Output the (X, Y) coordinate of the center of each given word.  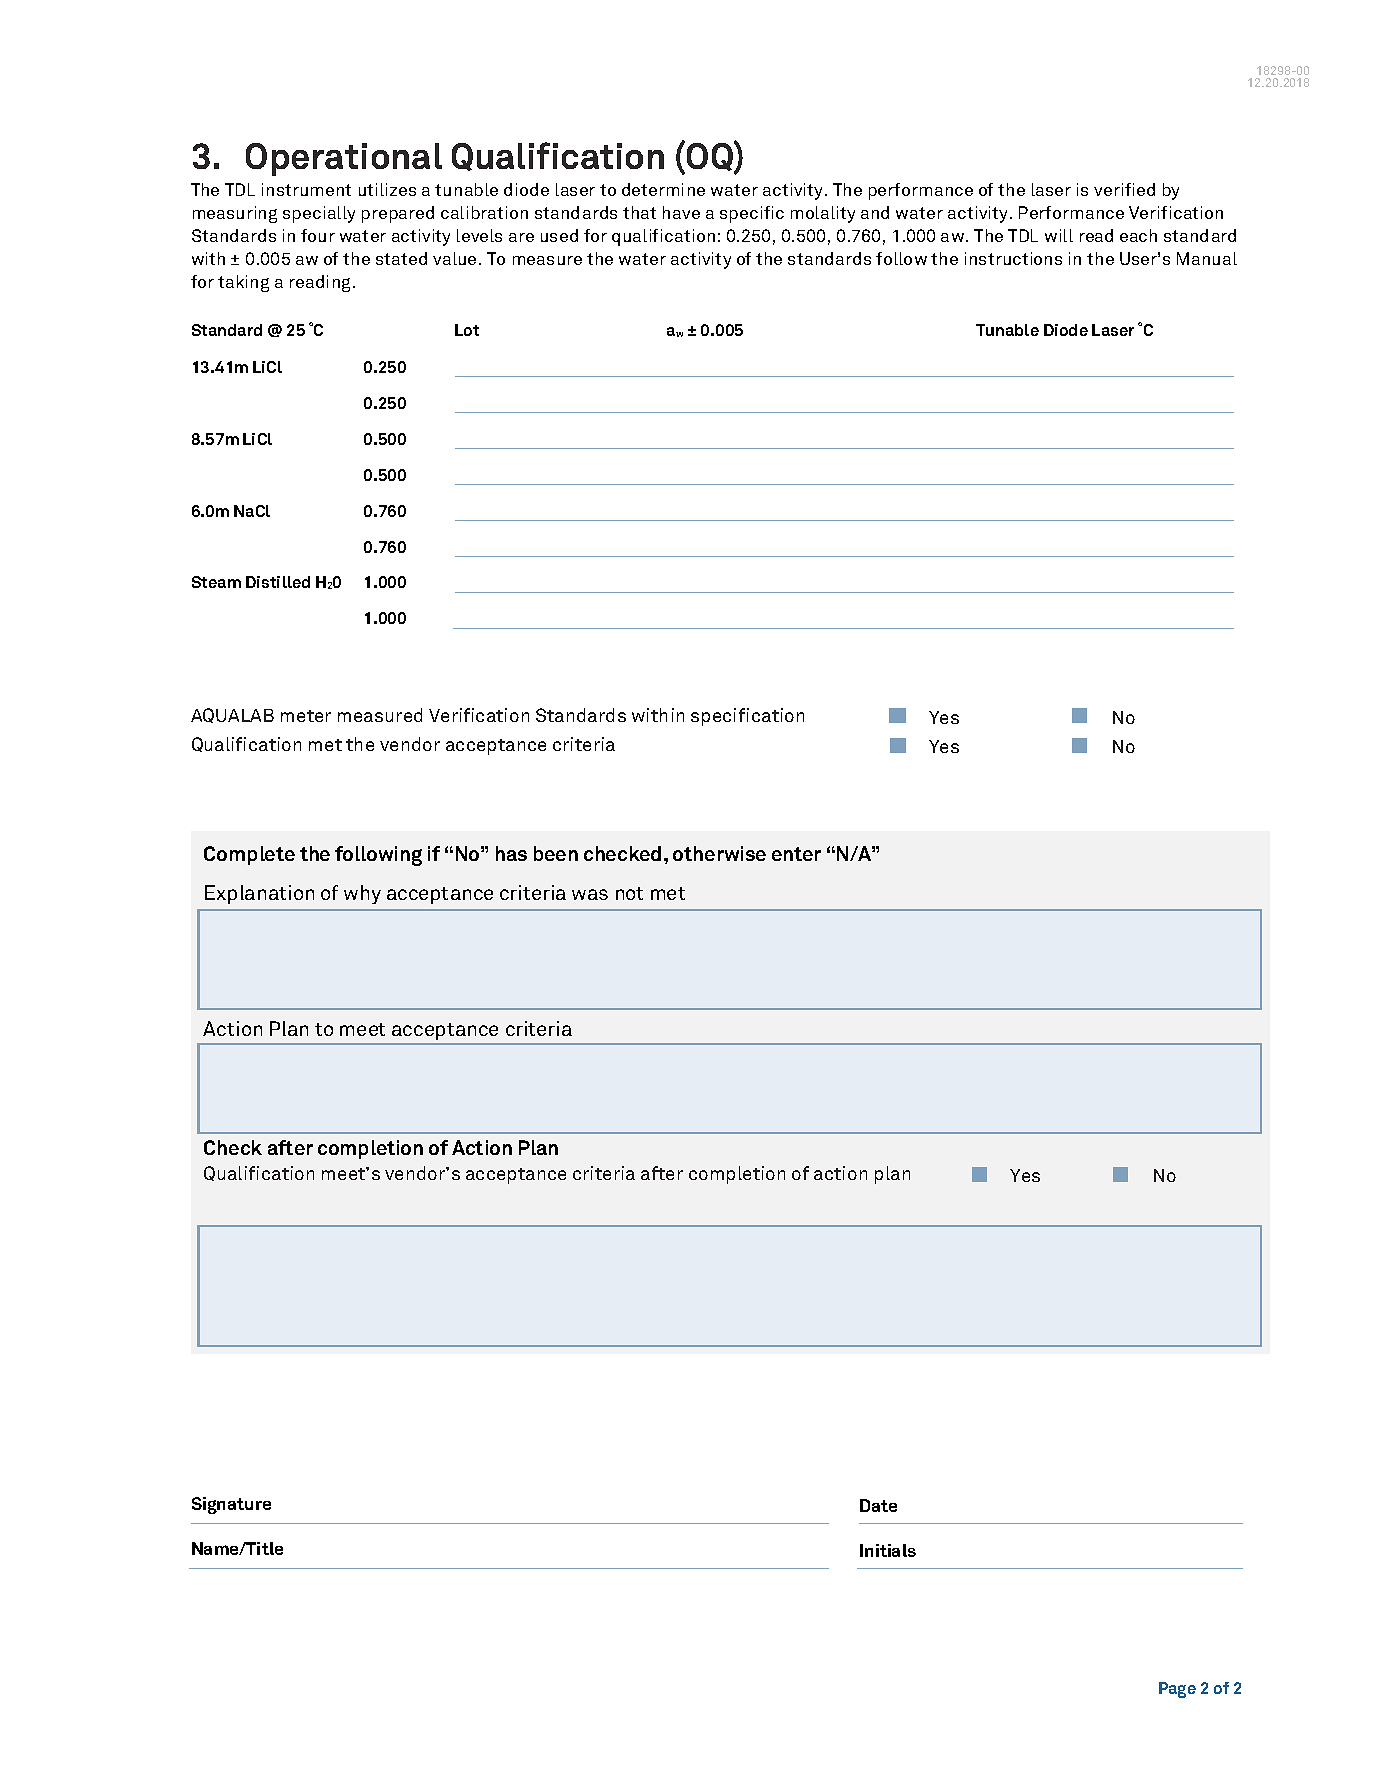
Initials (888, 1550)
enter (796, 854)
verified (1124, 189)
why (362, 894)
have (681, 212)
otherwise (719, 853)
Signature (231, 1505)
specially (319, 214)
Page (1177, 1690)
